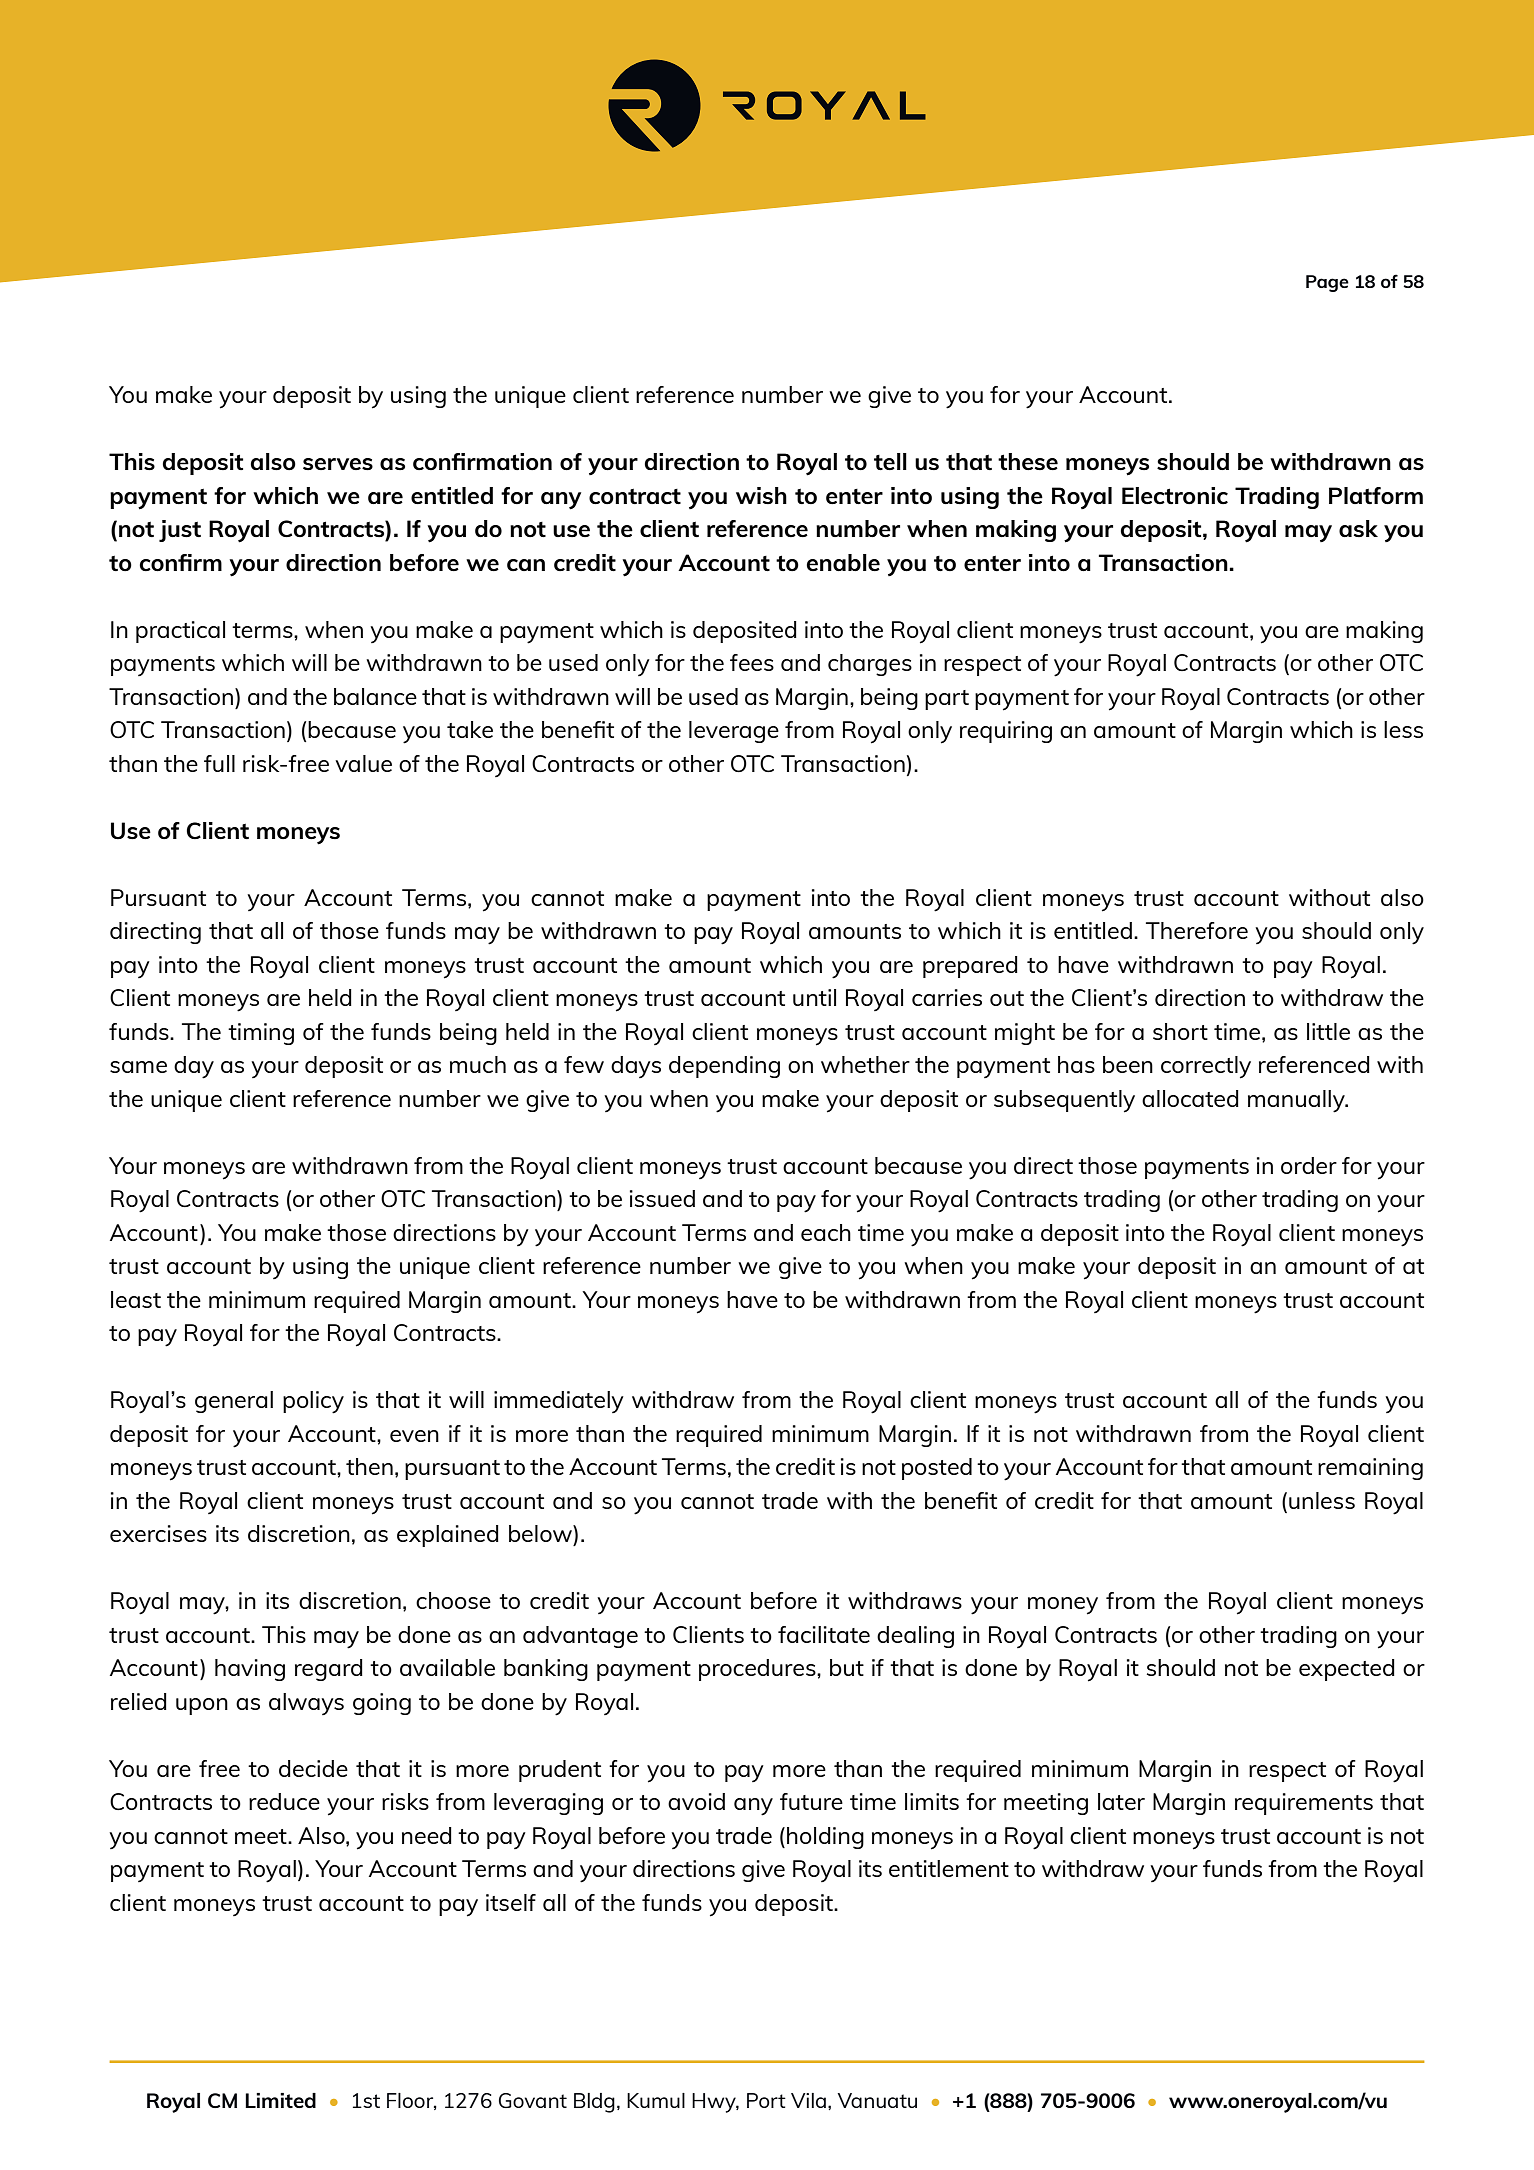 This page has width=1534, height=2170. Describe the element at coordinates (1304, 1804) in the page. I see `requirements` at that location.
